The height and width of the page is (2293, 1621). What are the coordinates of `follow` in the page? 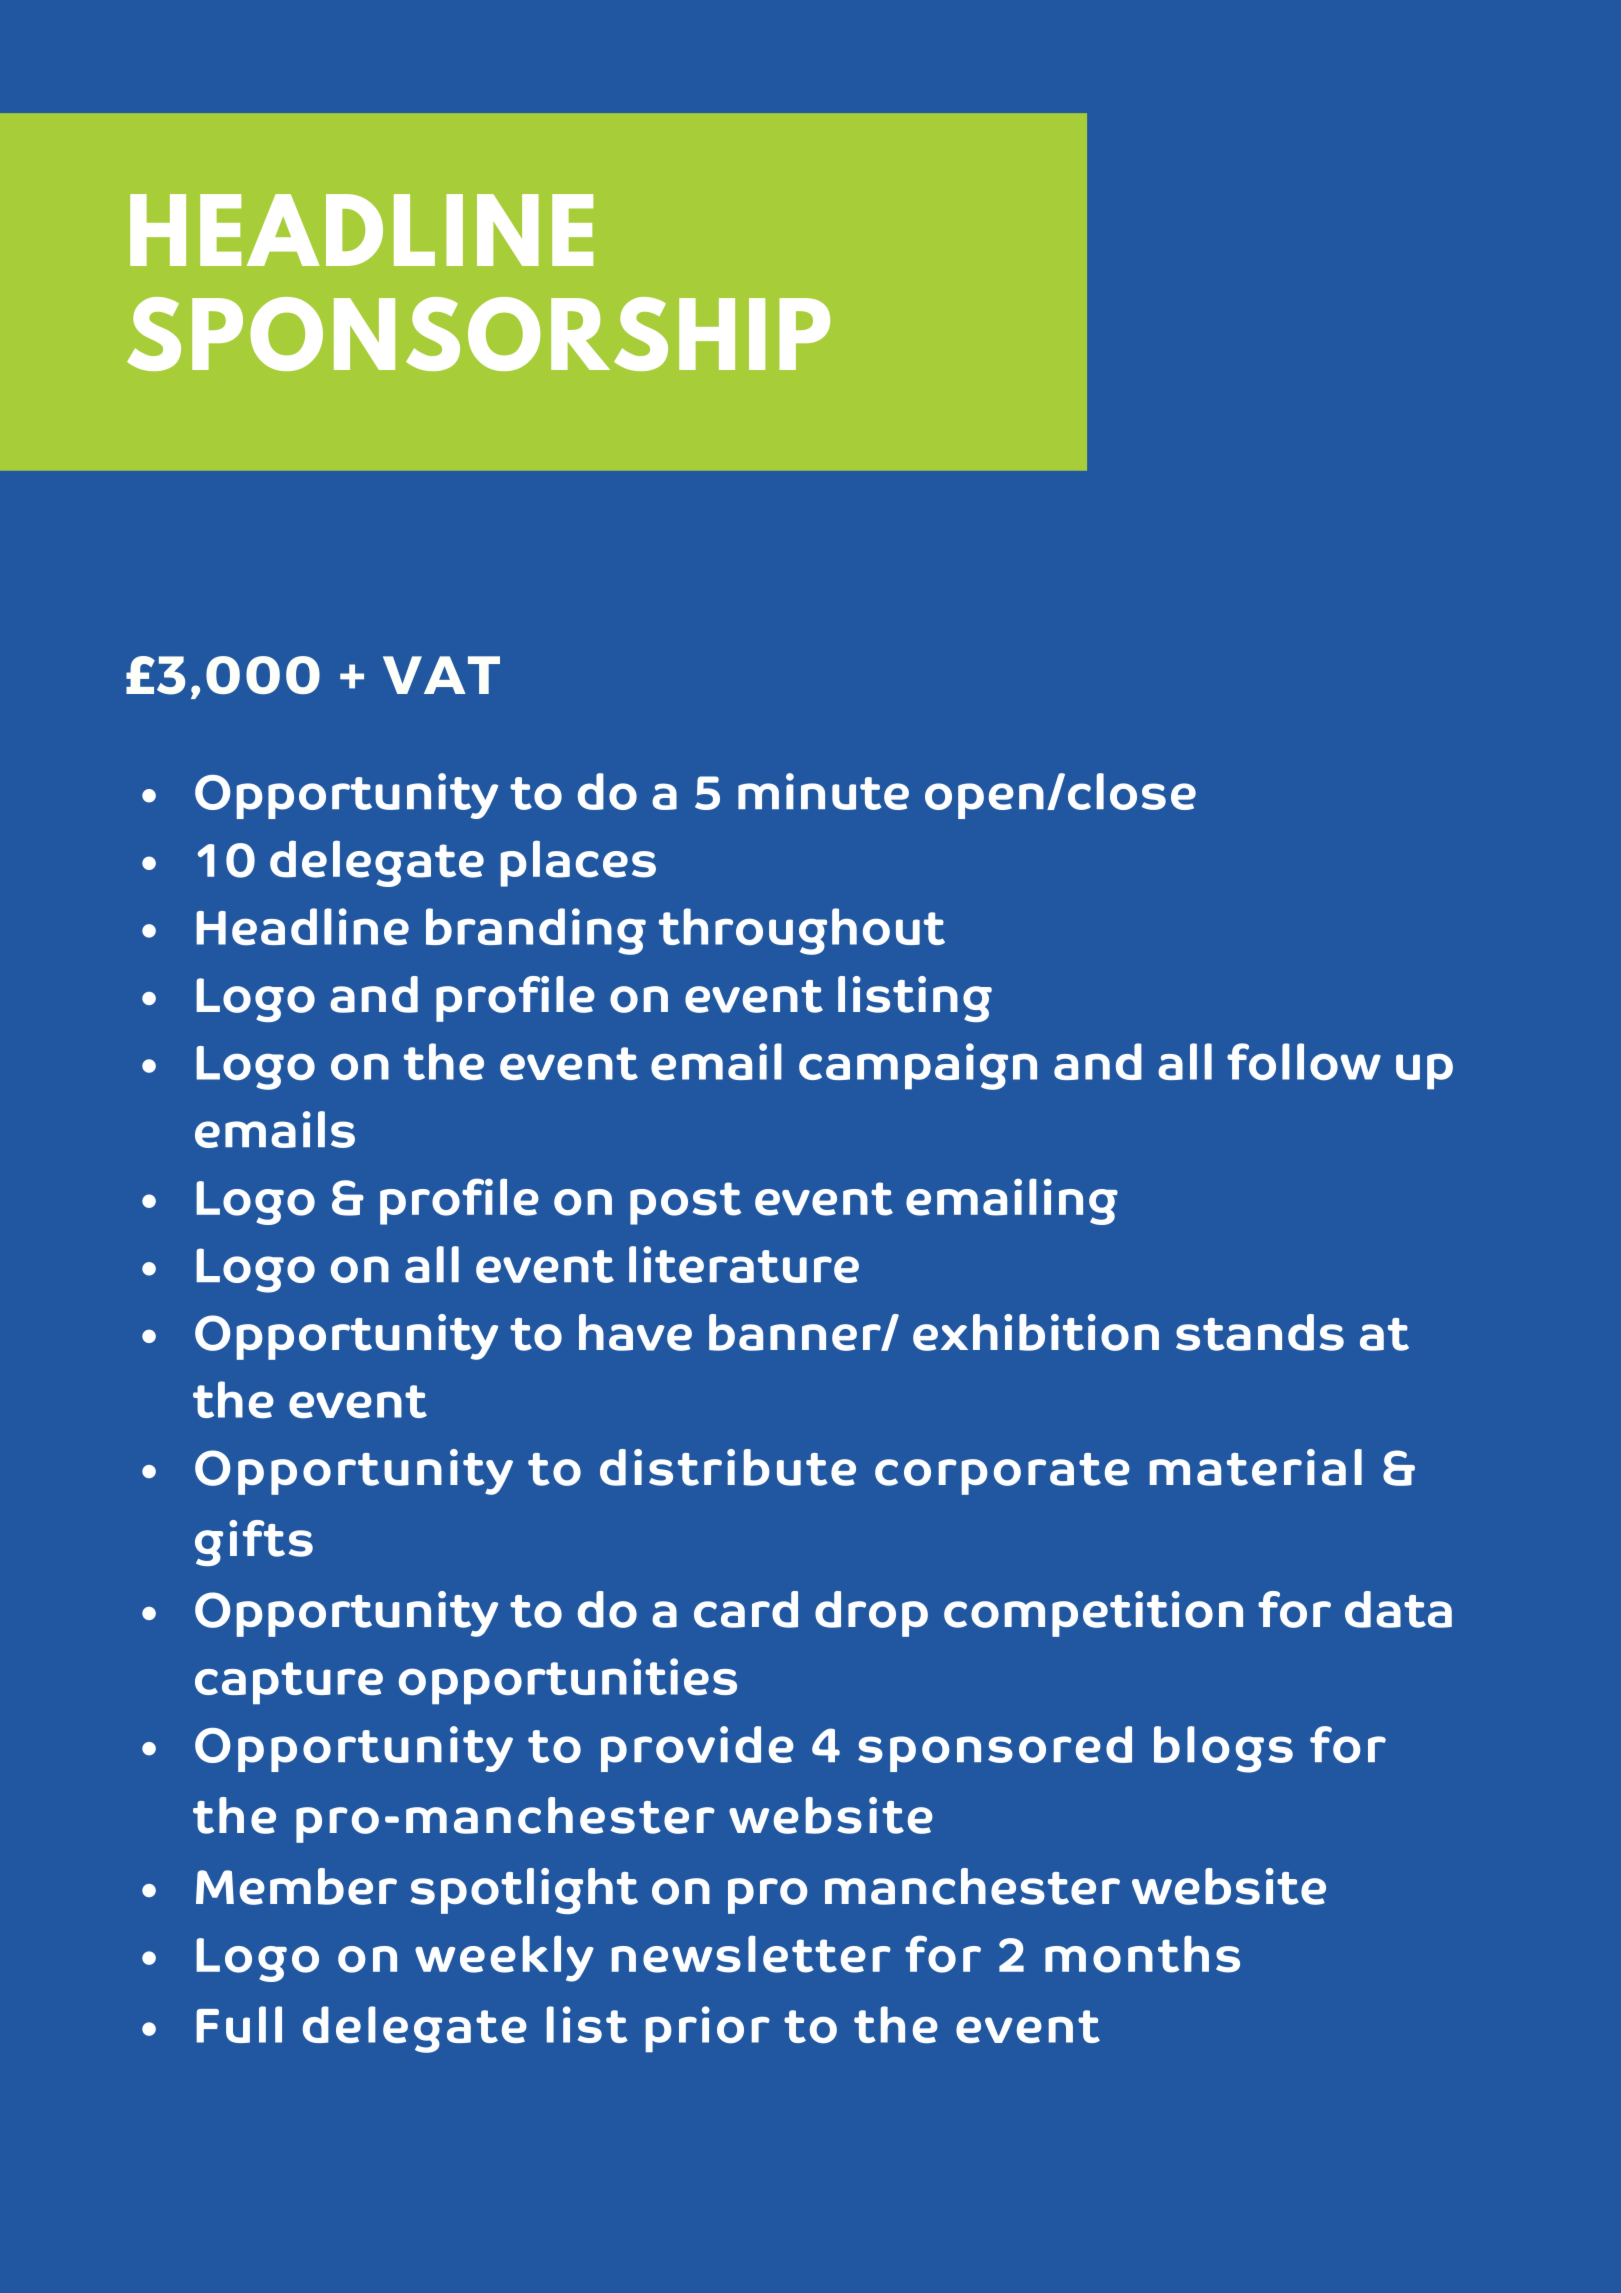 It's located at (1304, 1062).
